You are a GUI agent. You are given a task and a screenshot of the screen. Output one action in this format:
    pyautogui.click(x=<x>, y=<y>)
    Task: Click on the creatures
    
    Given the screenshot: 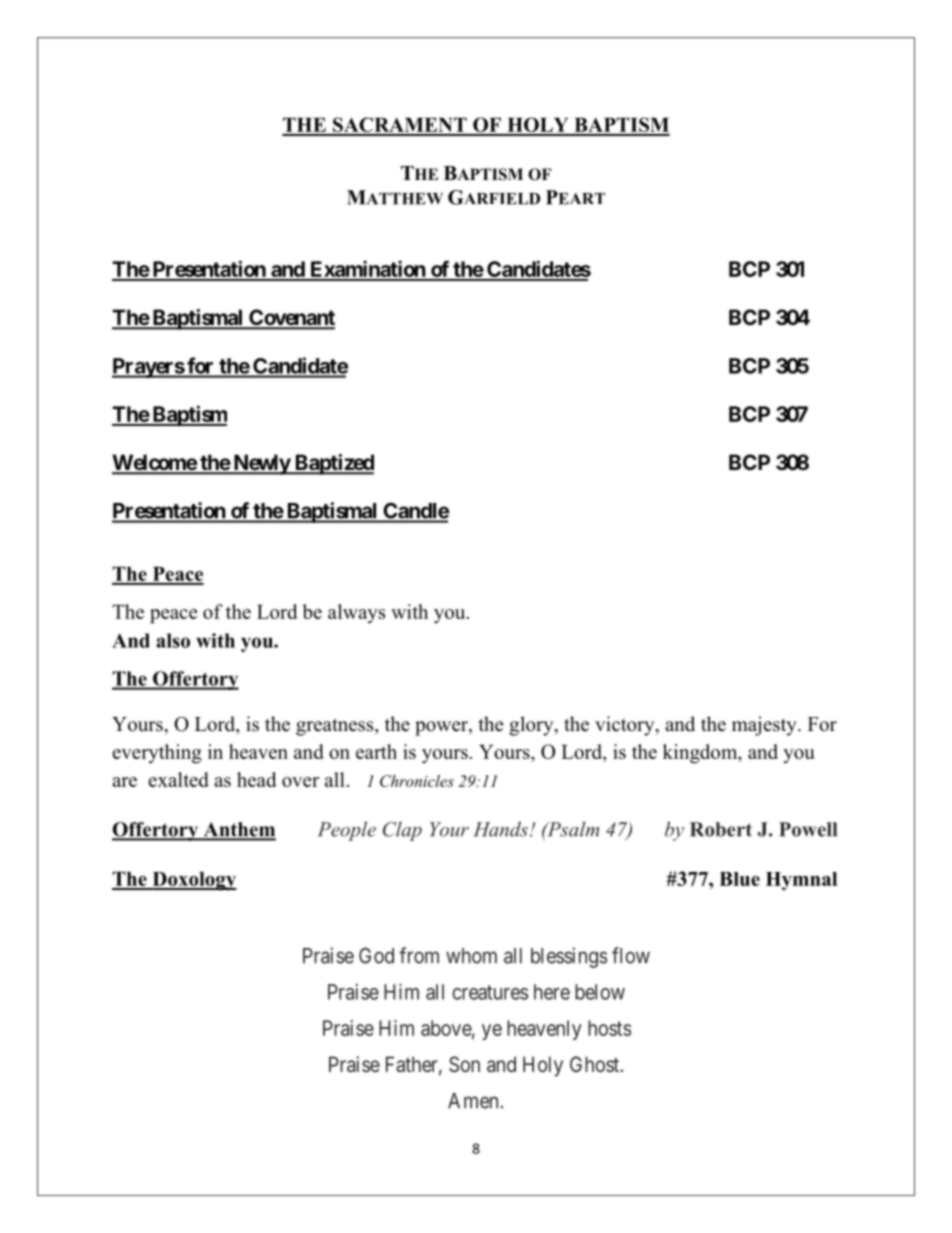 What is the action you would take?
    pyautogui.click(x=490, y=992)
